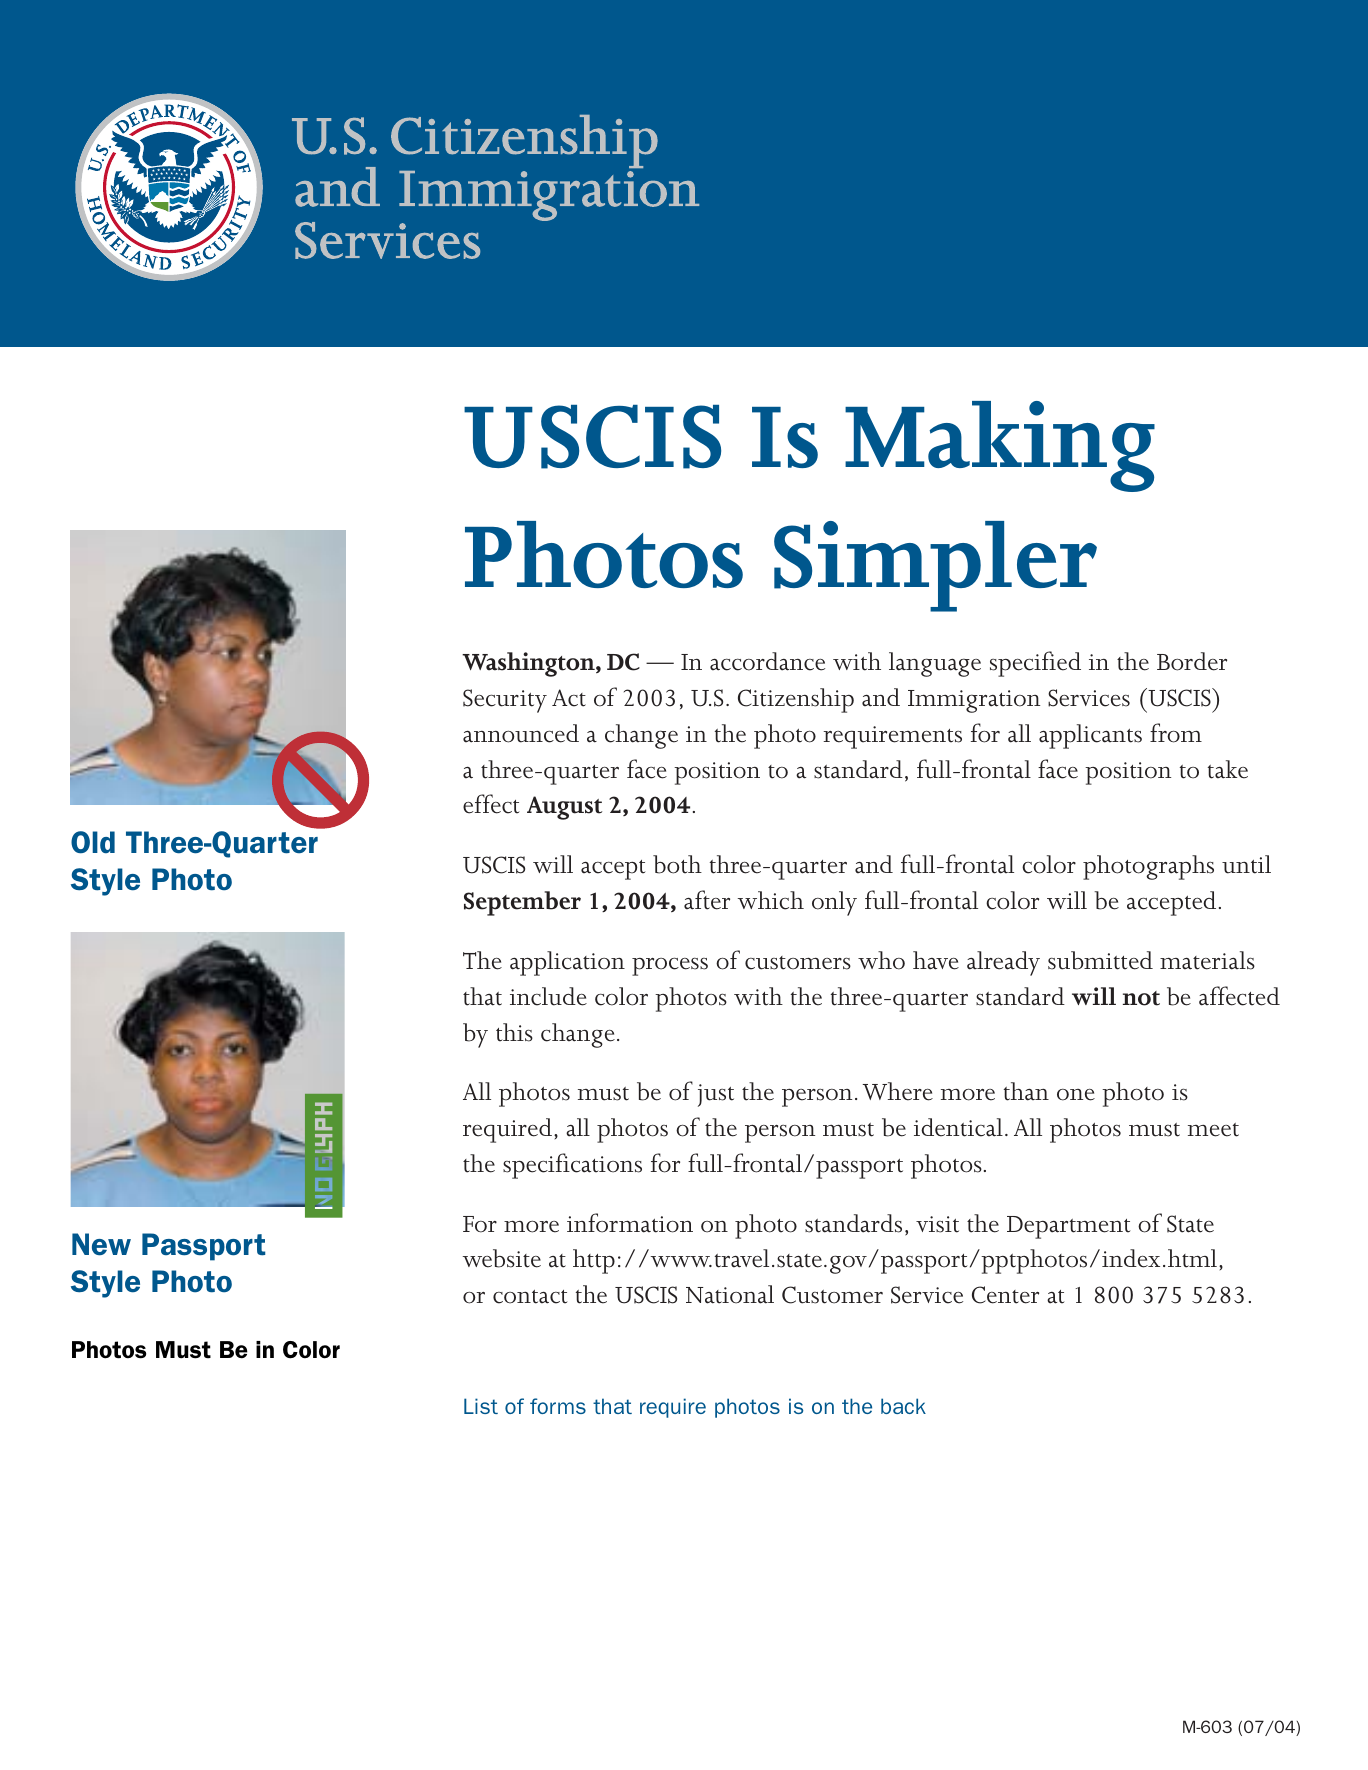  What do you see at coordinates (481, 1406) in the image?
I see `List` at bounding box center [481, 1406].
